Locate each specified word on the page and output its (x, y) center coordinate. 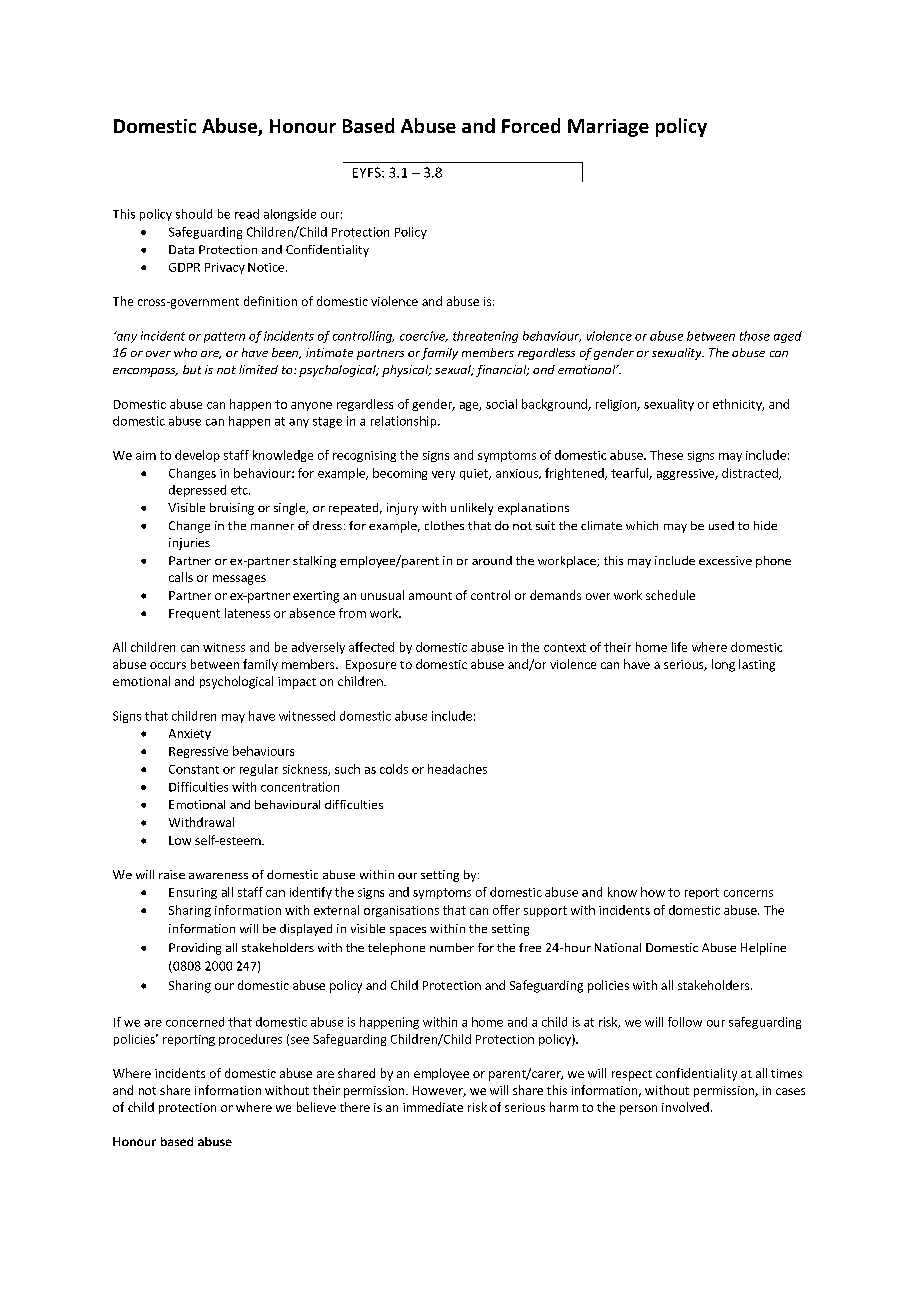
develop (197, 456)
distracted (751, 474)
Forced (531, 125)
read (247, 214)
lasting (757, 665)
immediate (433, 1107)
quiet (475, 474)
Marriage (608, 128)
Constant (194, 769)
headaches (457, 769)
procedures (250, 1040)
